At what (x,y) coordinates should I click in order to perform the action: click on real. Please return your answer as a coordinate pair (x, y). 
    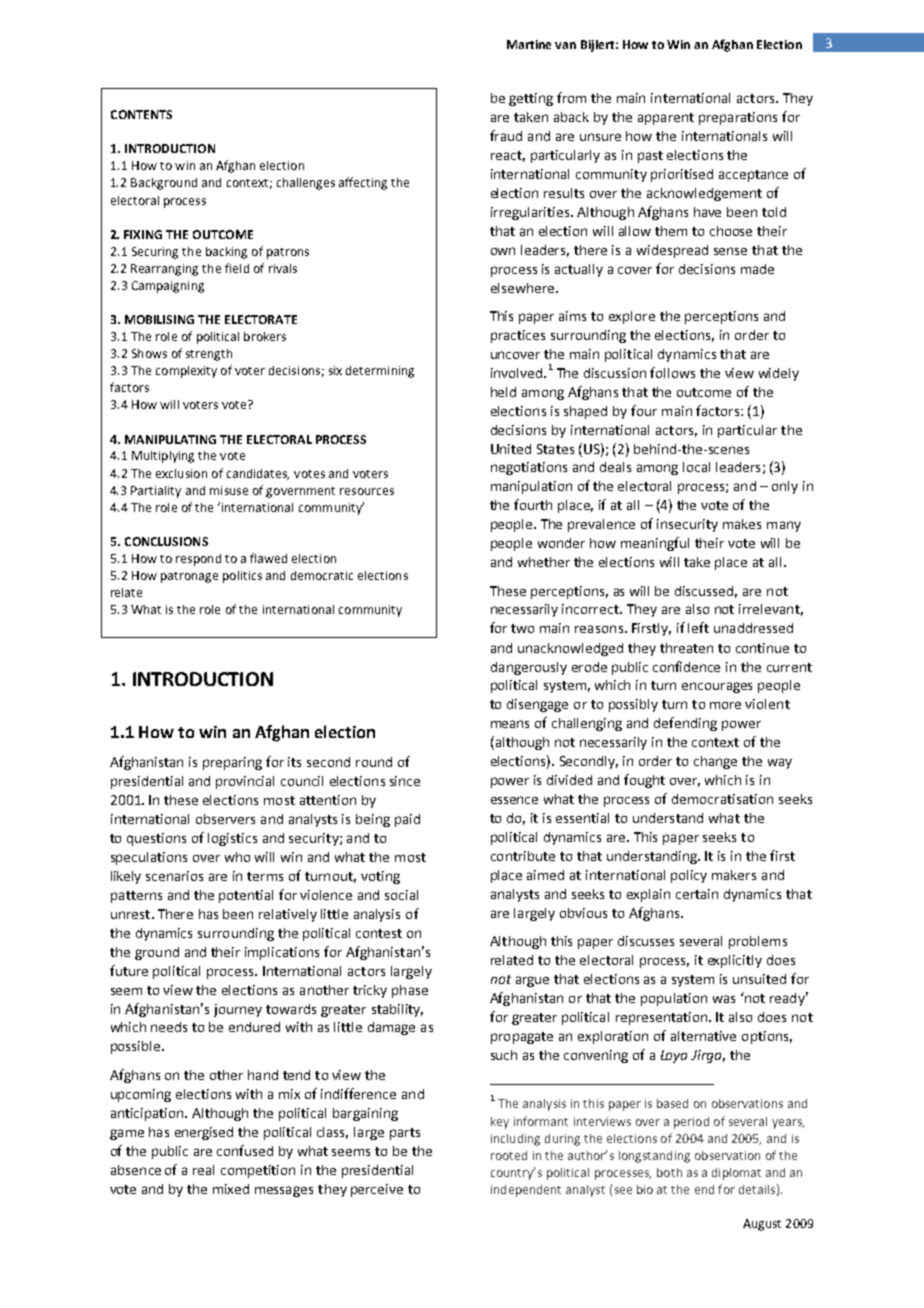
    Looking at the image, I should click on (203, 1170).
